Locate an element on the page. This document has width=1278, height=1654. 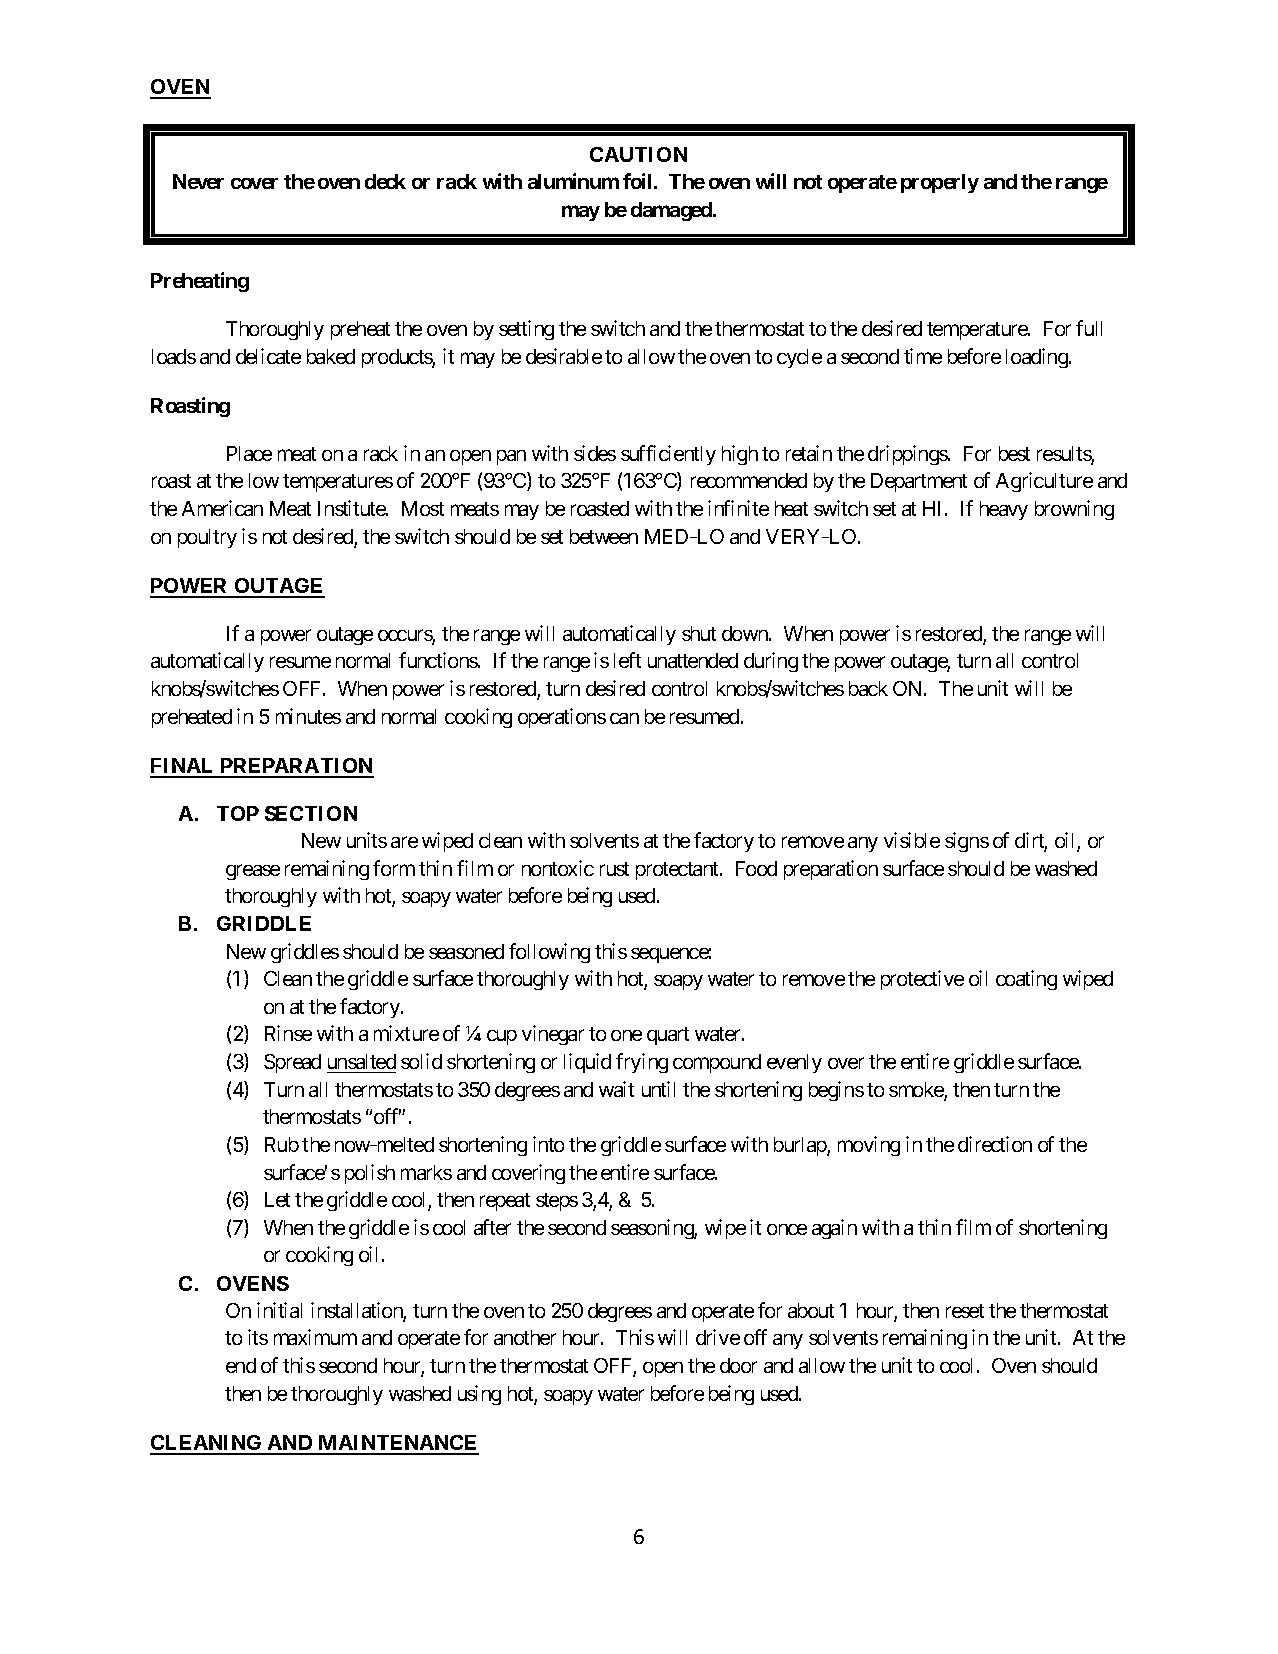
maximum is located at coordinates (315, 1337).
